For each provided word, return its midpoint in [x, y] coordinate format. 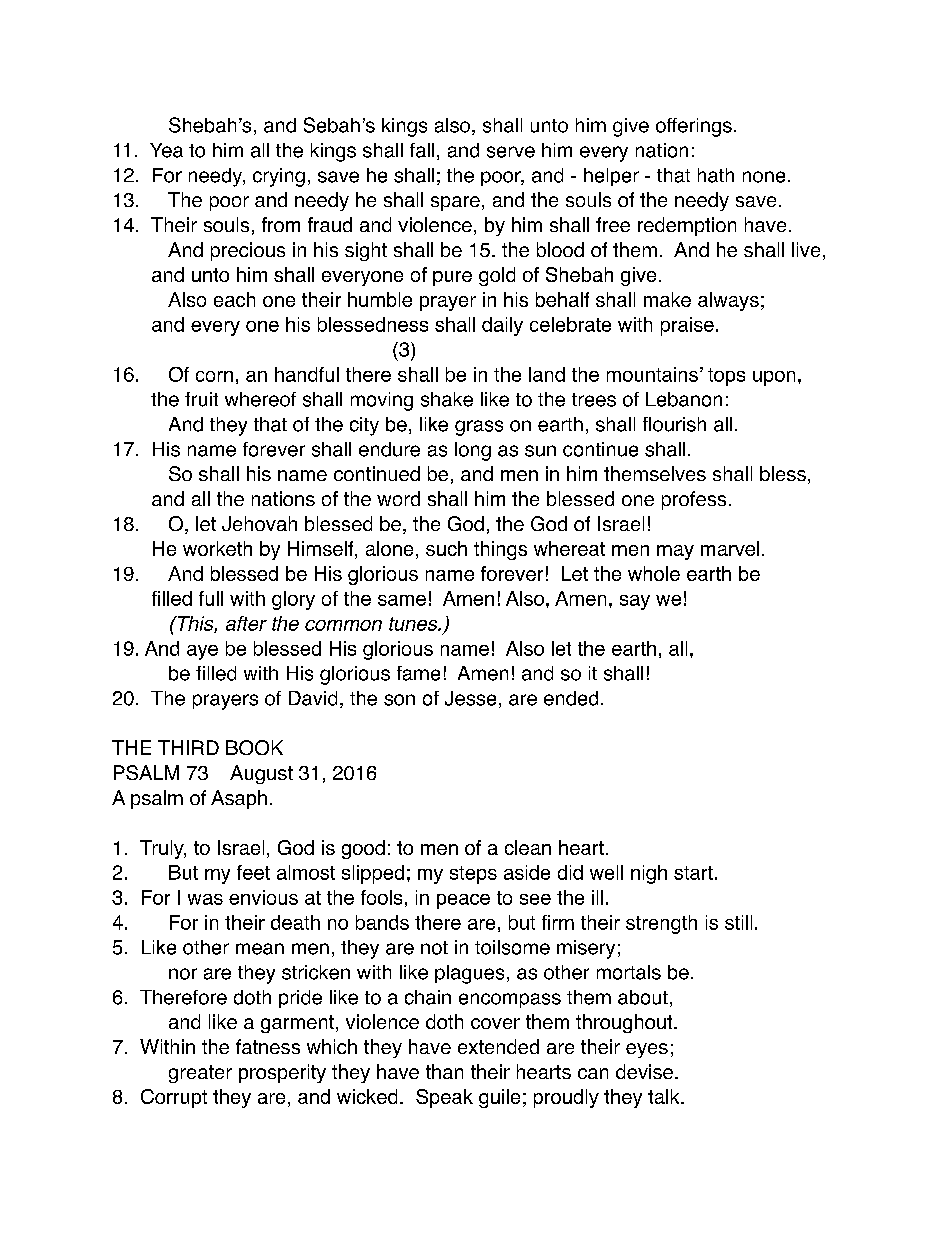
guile [499, 1098]
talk [665, 1096]
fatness [268, 1046]
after [246, 623]
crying [279, 177]
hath [716, 175]
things [500, 550]
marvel [730, 548]
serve [511, 152]
